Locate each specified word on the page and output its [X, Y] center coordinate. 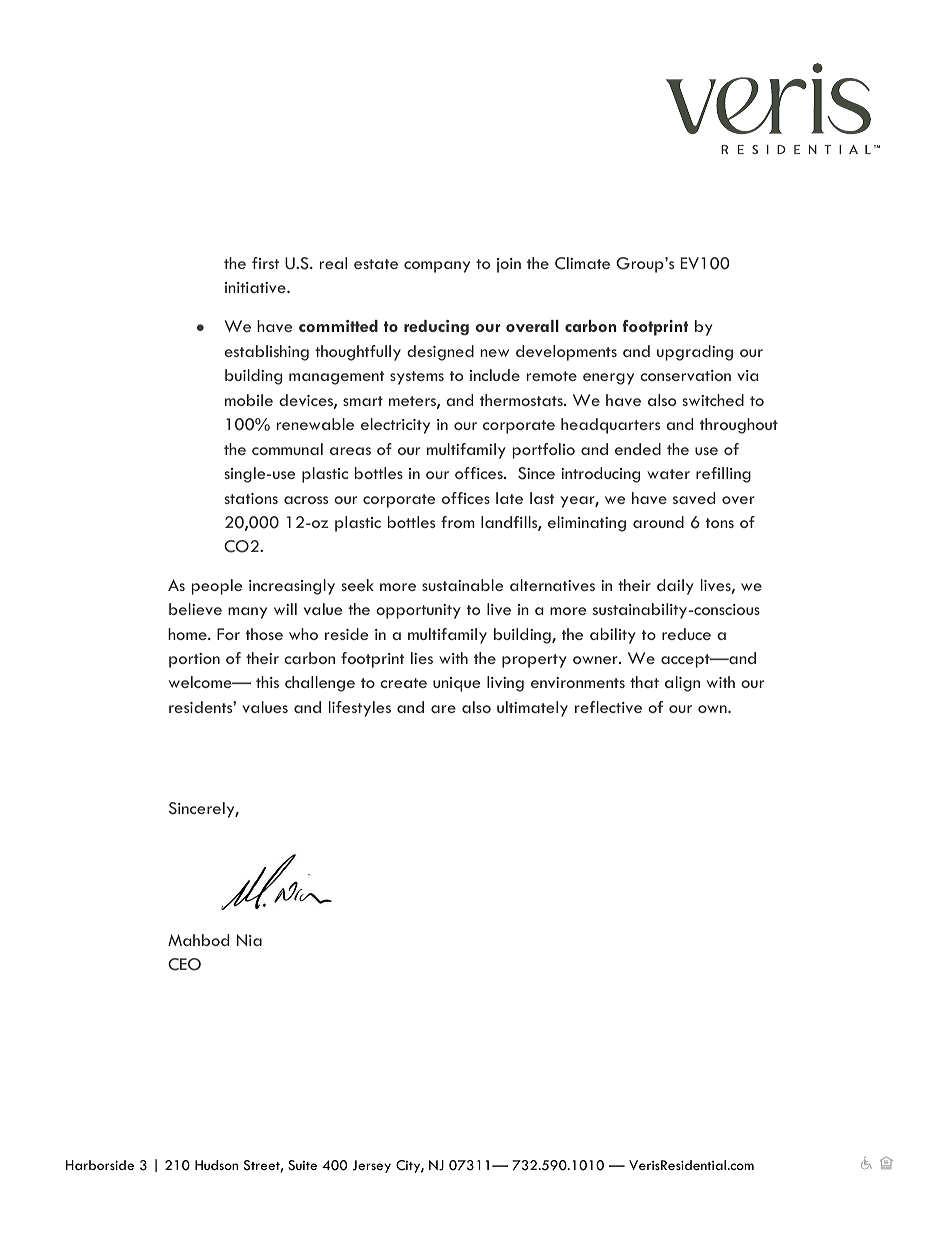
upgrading [695, 353]
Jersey [371, 1166]
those [264, 634]
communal [287, 449]
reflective [608, 707]
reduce [686, 634]
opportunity [418, 611]
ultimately [532, 709]
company [437, 267]
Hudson [216, 1165]
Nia [249, 940]
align [682, 684]
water [668, 474]
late [509, 498]
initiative [256, 287]
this [267, 682]
